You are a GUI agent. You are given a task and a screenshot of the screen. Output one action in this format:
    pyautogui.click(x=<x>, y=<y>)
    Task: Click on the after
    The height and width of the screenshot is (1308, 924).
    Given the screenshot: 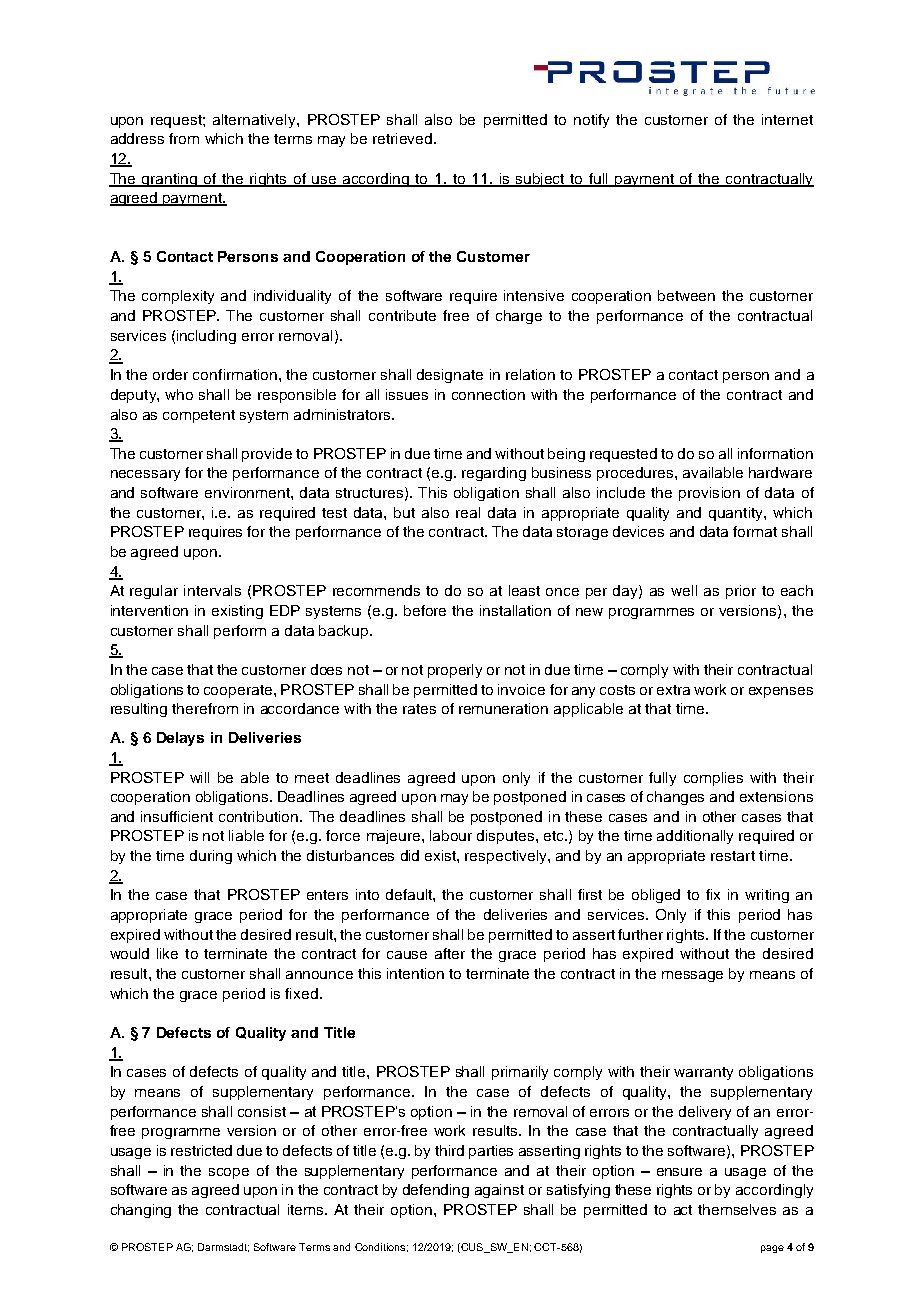 What is the action you would take?
    pyautogui.click(x=450, y=953)
